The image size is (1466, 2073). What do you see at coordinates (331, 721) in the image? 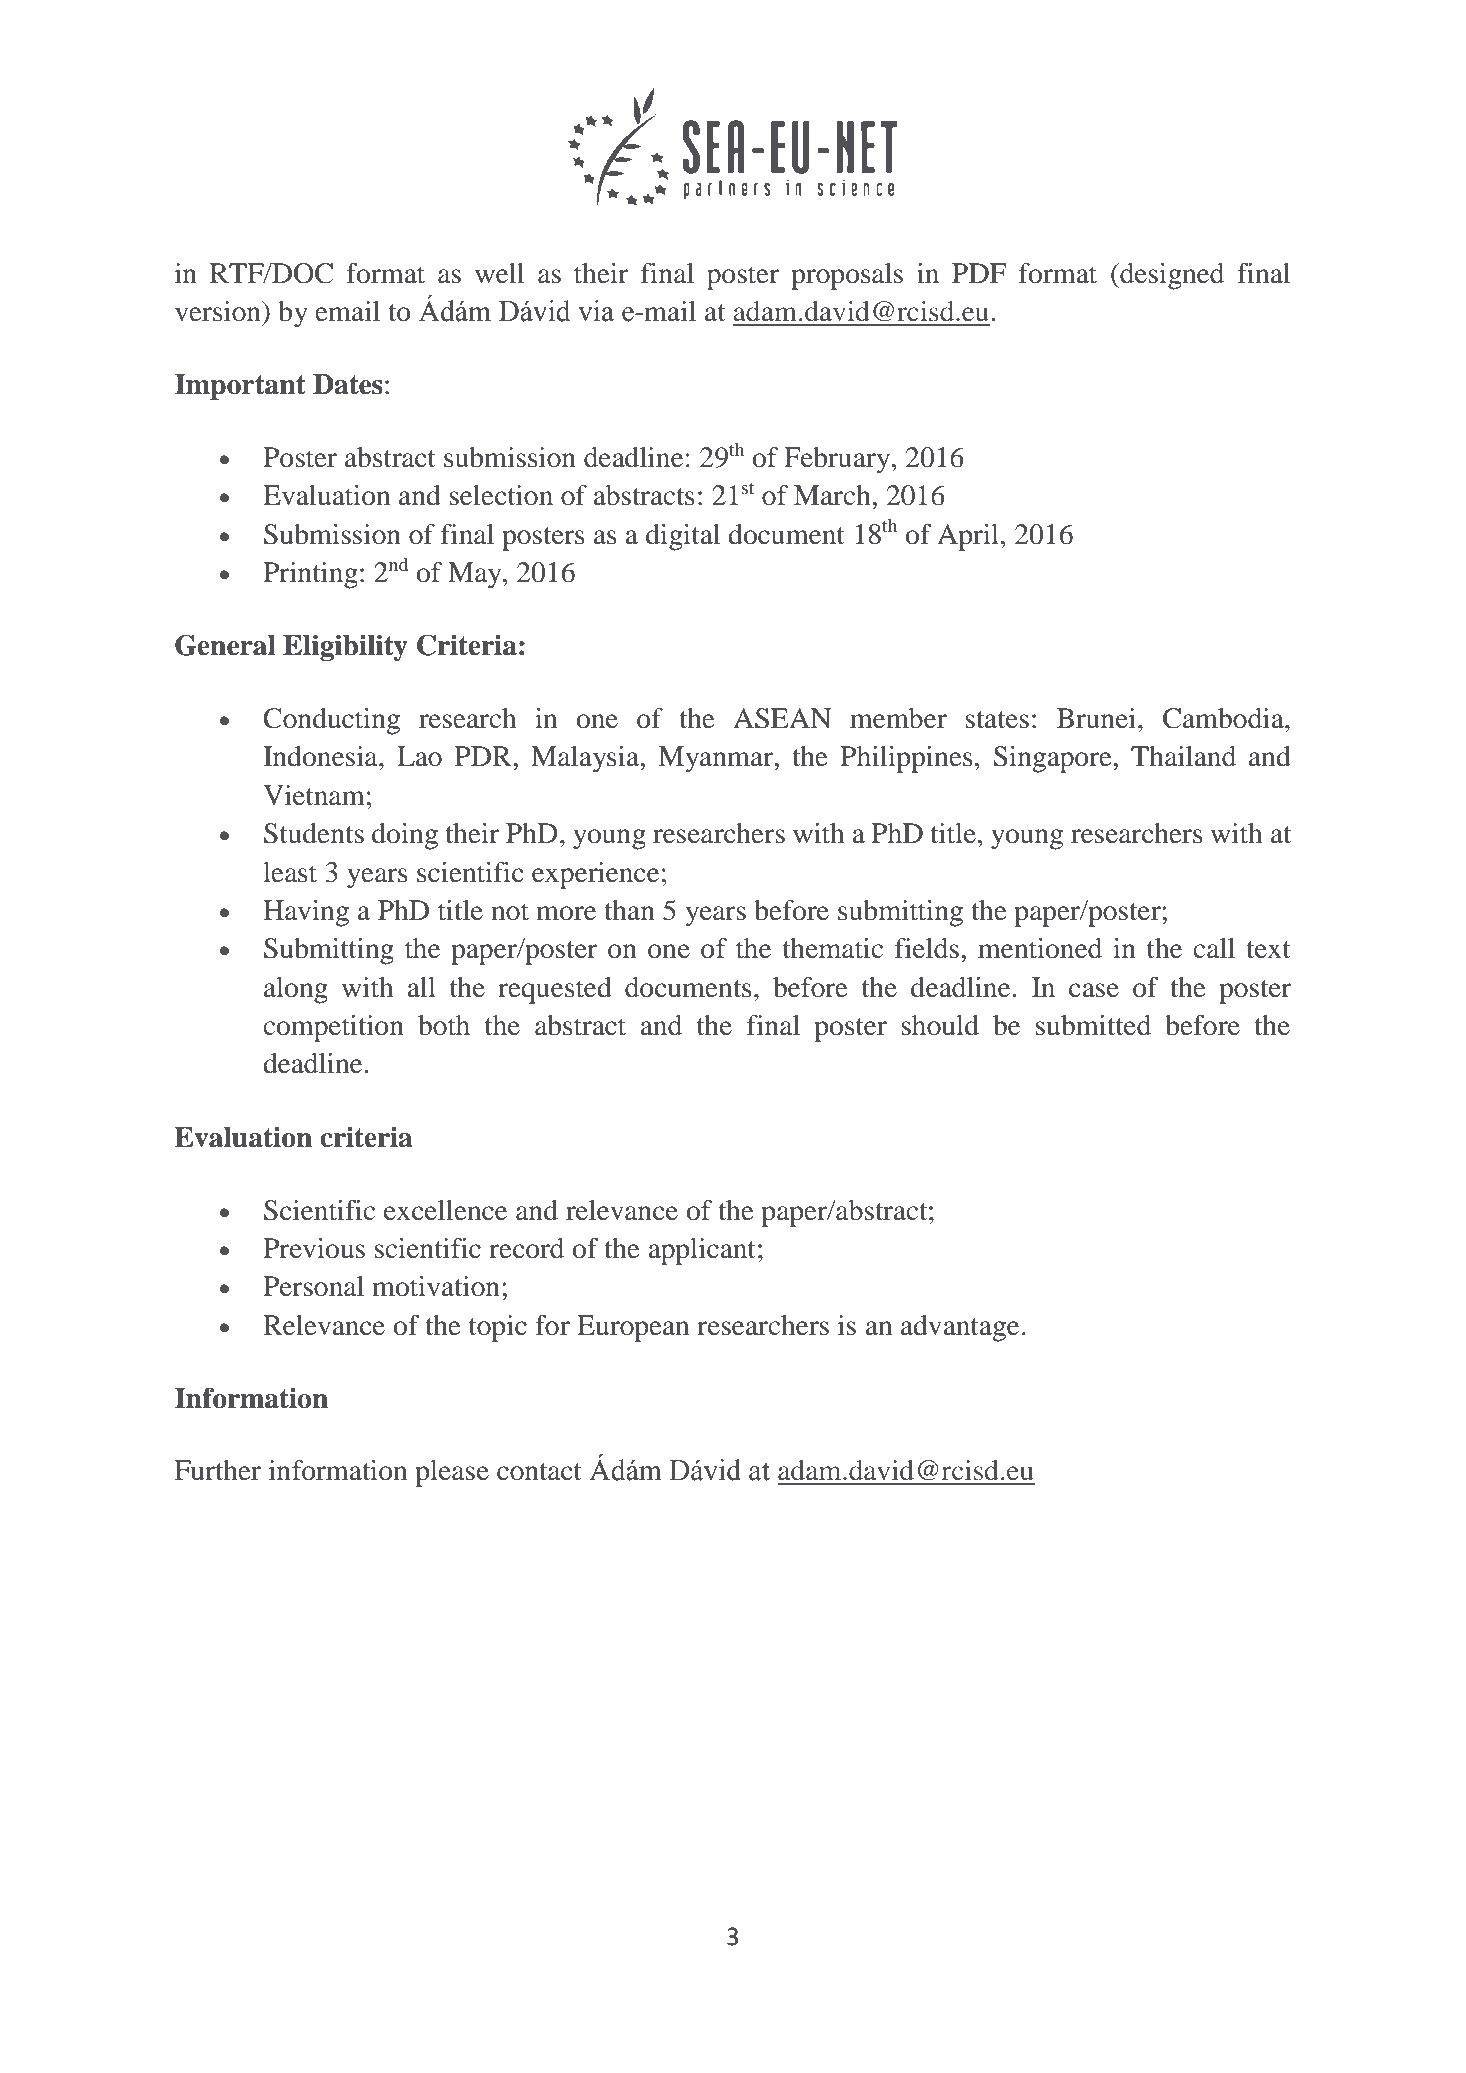
I see `Conducting` at bounding box center [331, 721].
